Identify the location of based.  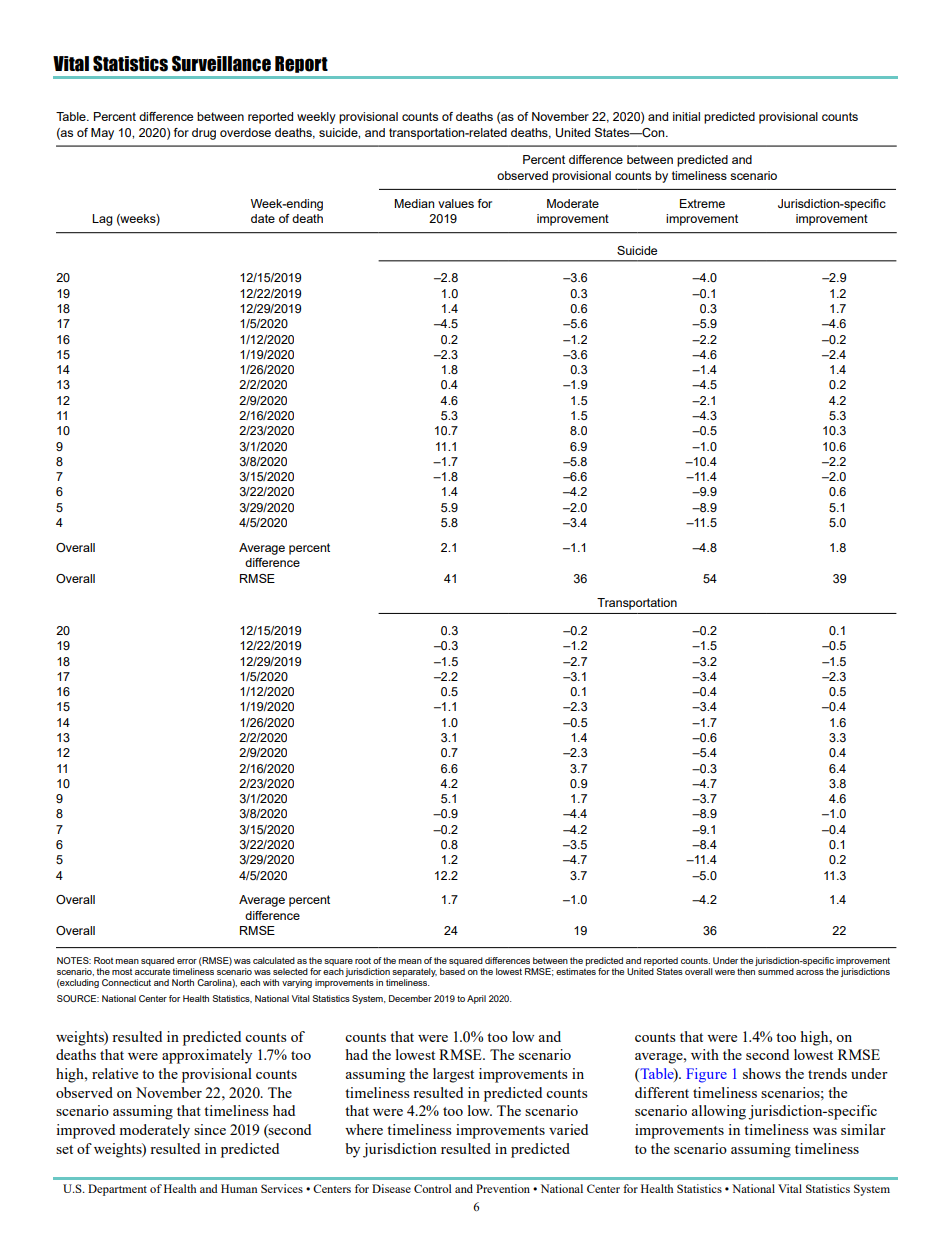
(452, 971).
